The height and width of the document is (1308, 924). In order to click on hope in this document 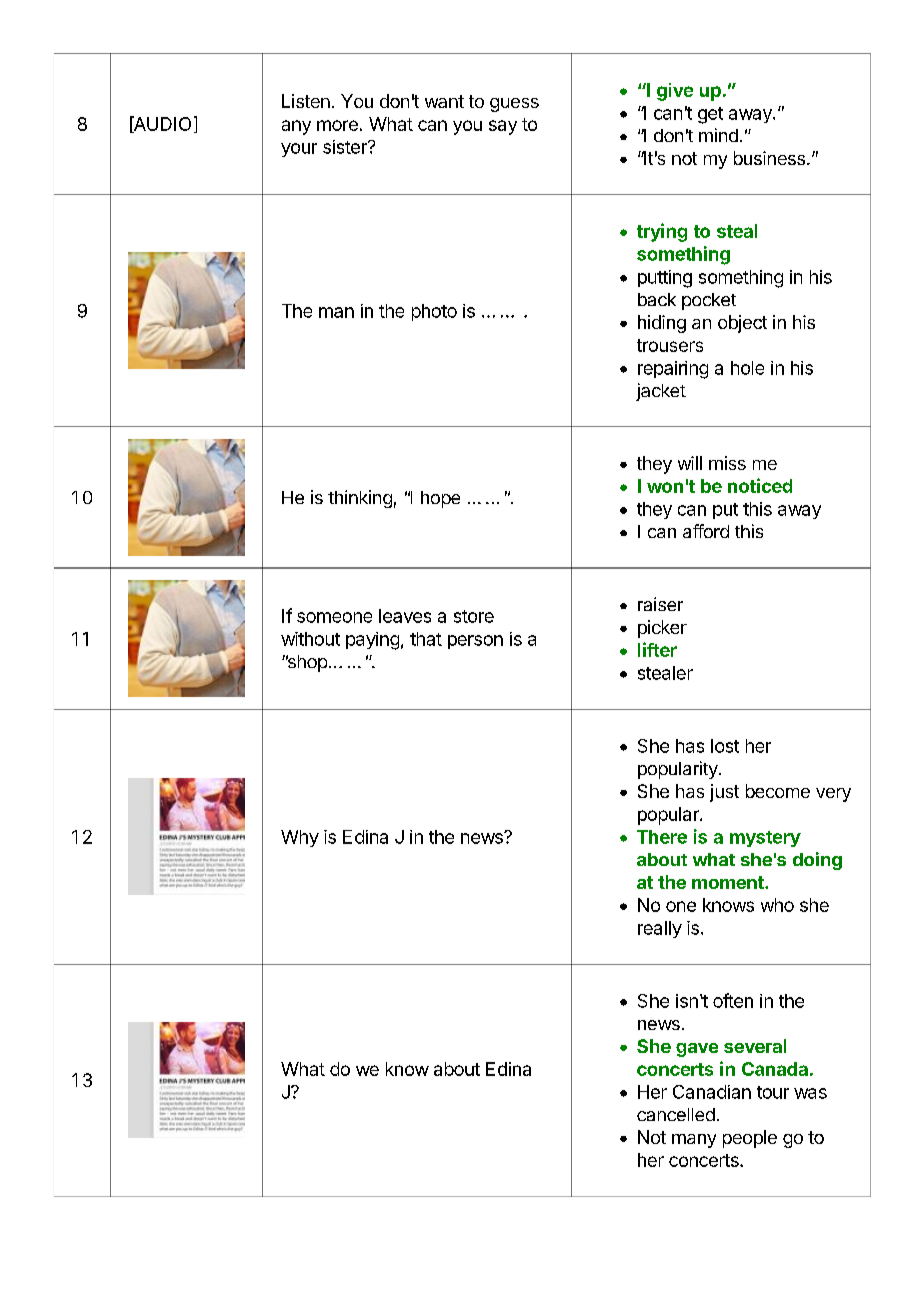, I will do `click(440, 499)`.
